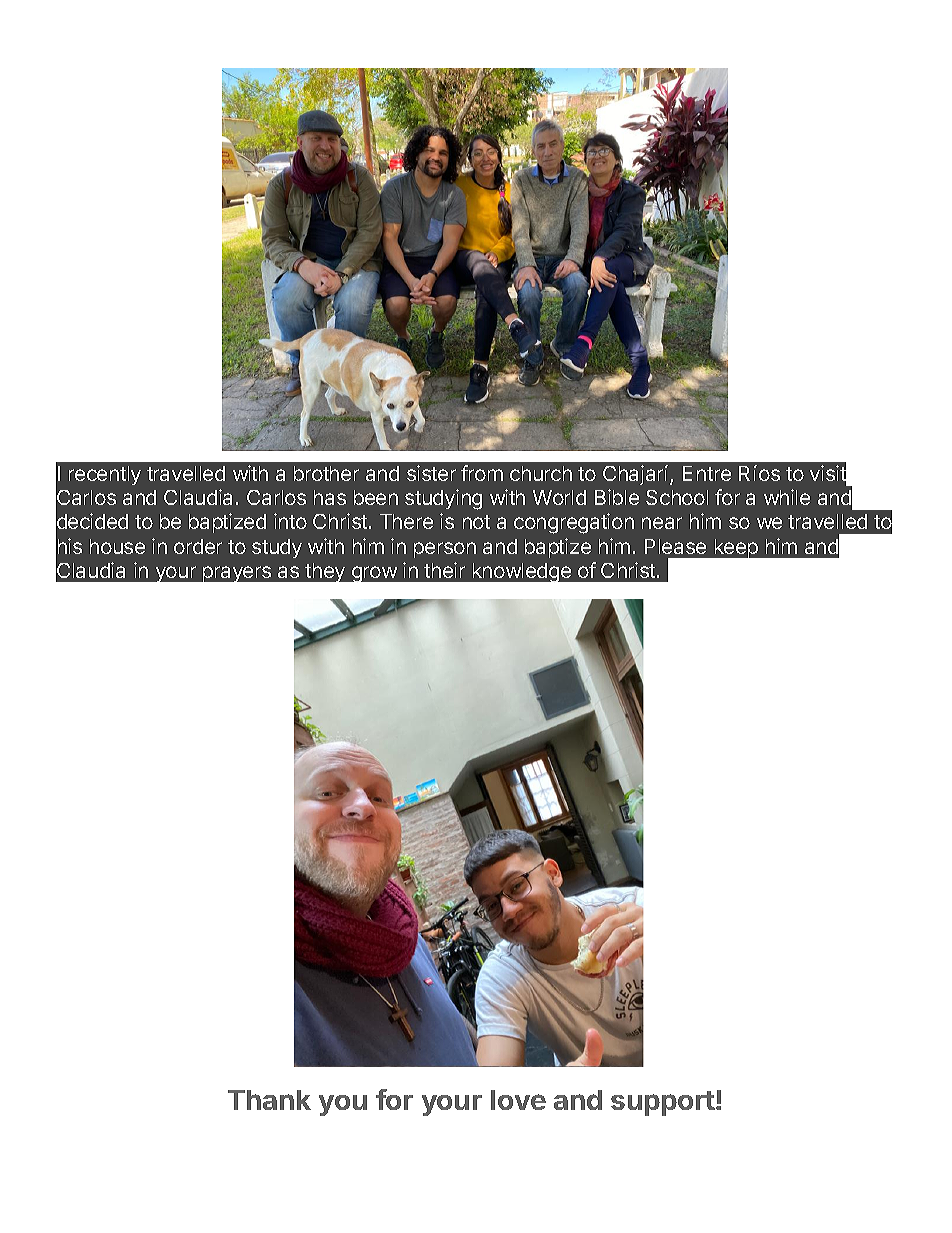  I want to click on Thank, so click(269, 1100).
